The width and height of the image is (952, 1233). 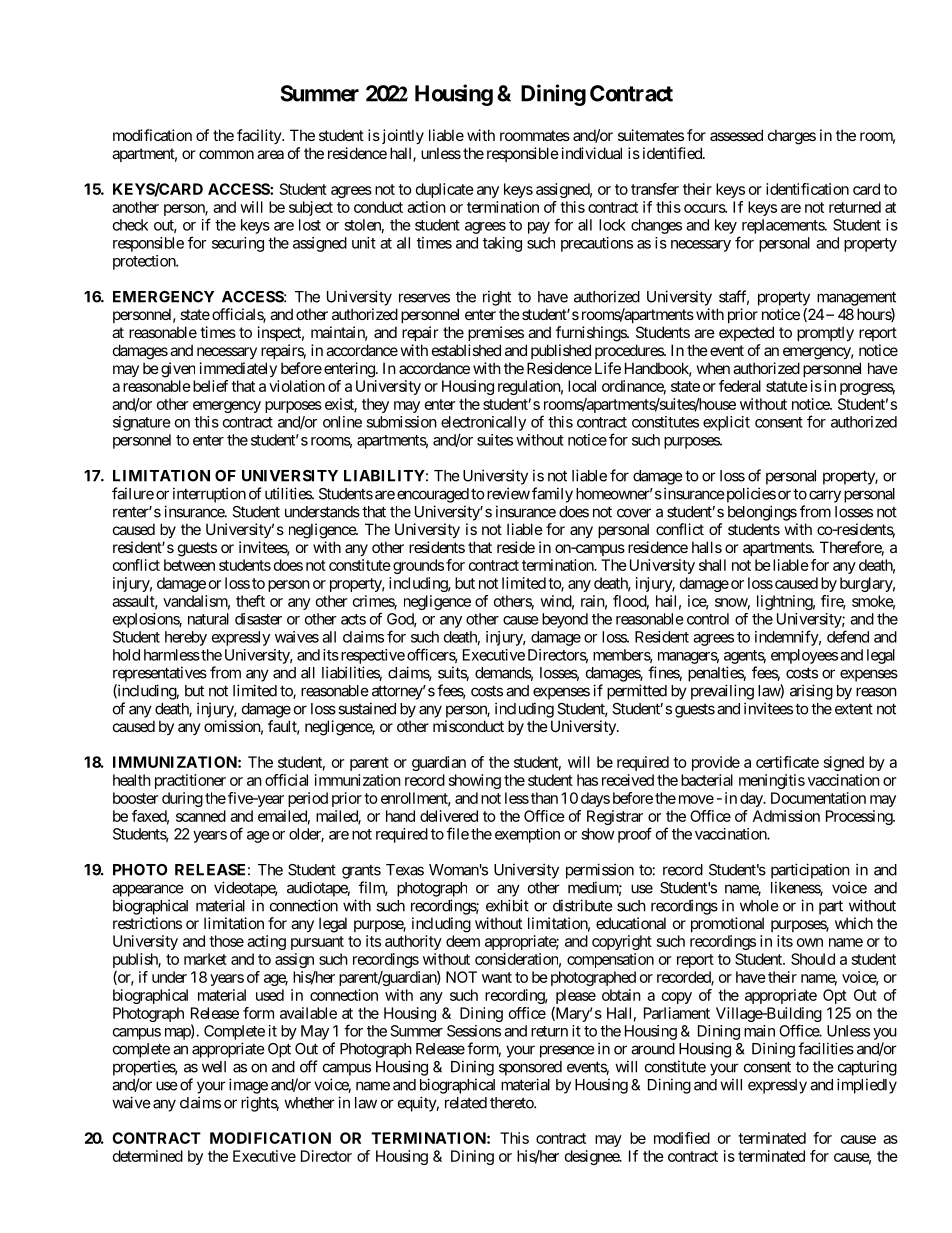 What do you see at coordinates (848, 636) in the image?
I see `defend` at bounding box center [848, 636].
